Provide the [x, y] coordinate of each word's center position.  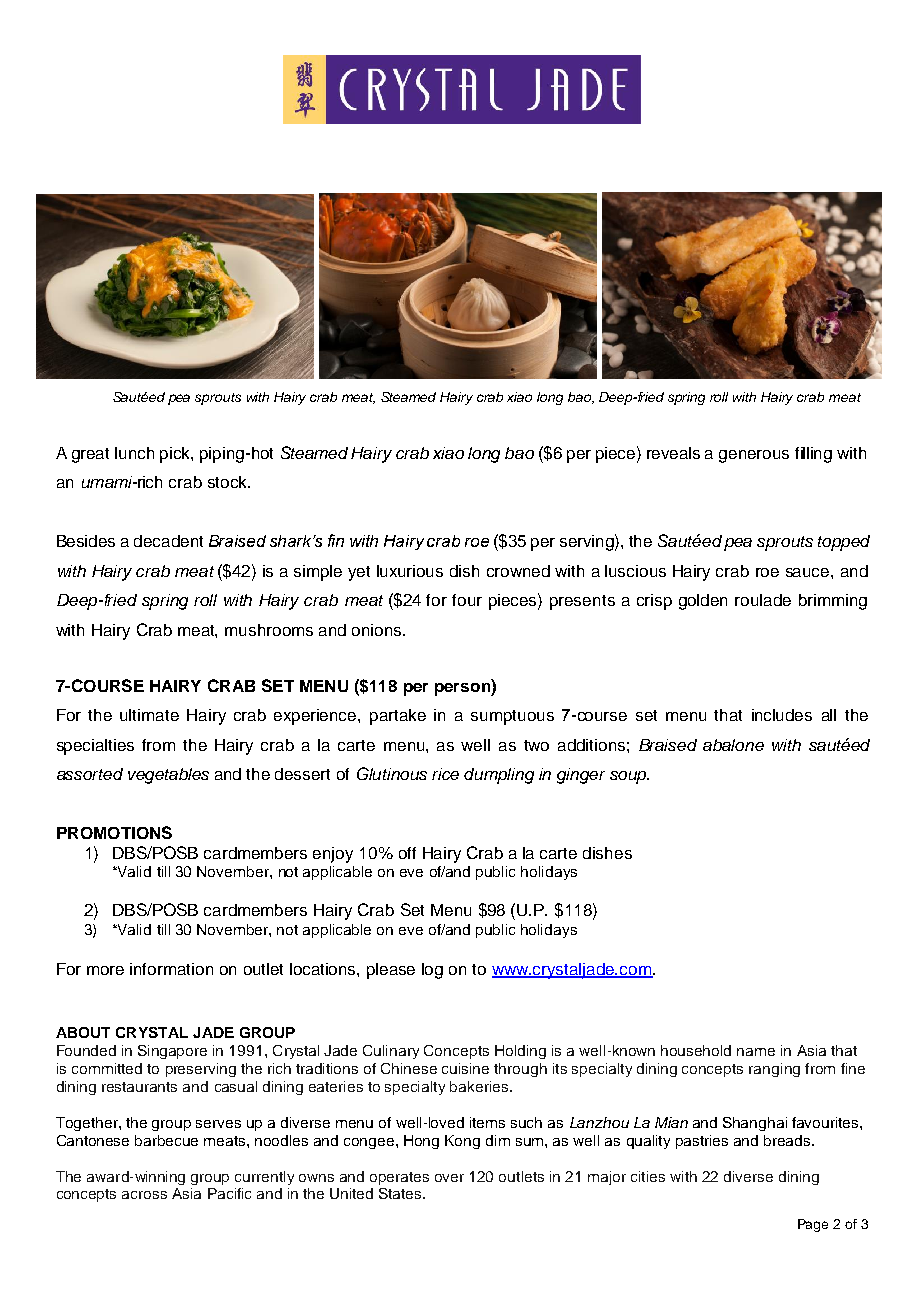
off [407, 853]
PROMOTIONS [114, 832]
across [144, 1195]
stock [228, 482]
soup [629, 777]
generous [754, 456]
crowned [518, 571]
